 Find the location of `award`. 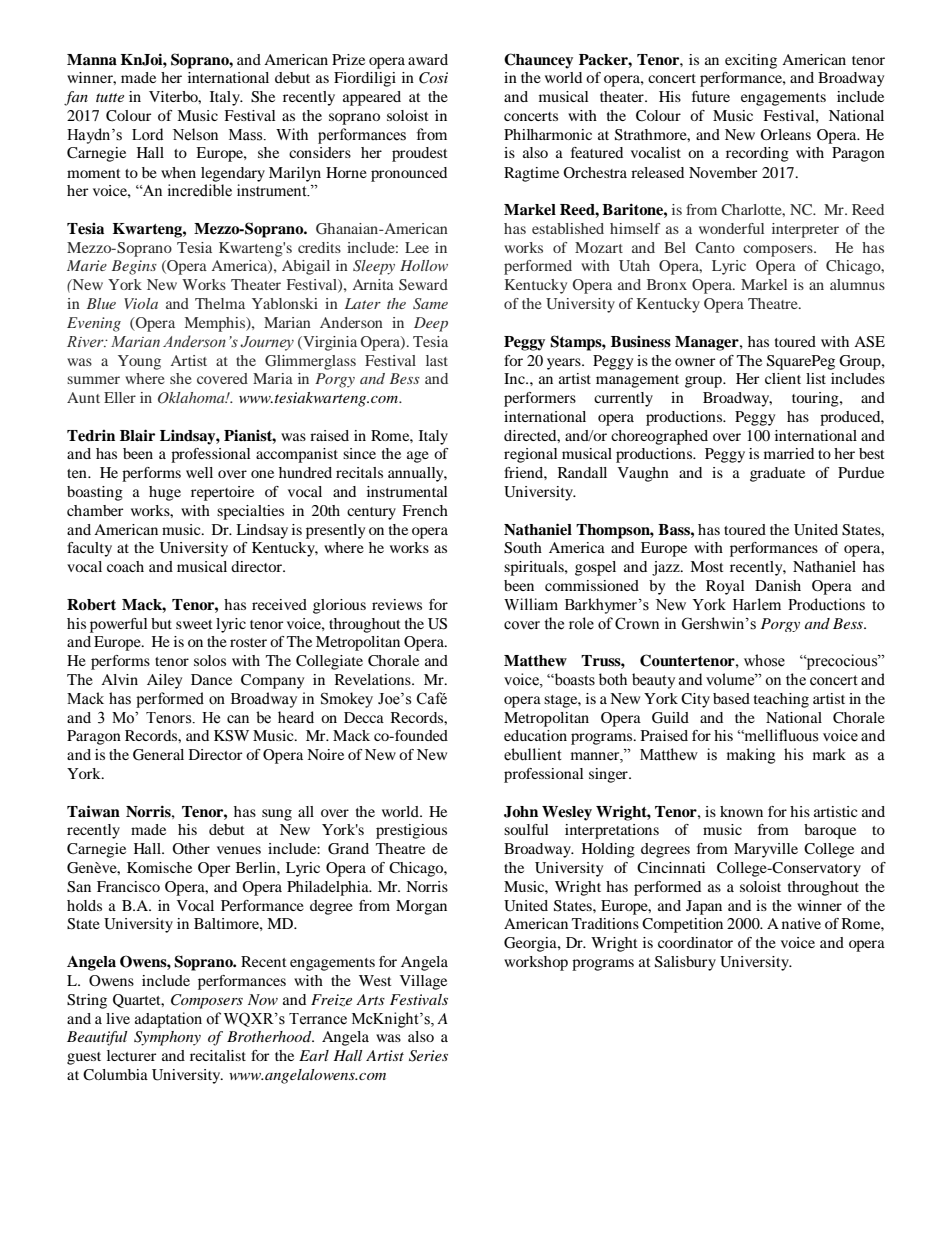

award is located at coordinates (428, 59).
